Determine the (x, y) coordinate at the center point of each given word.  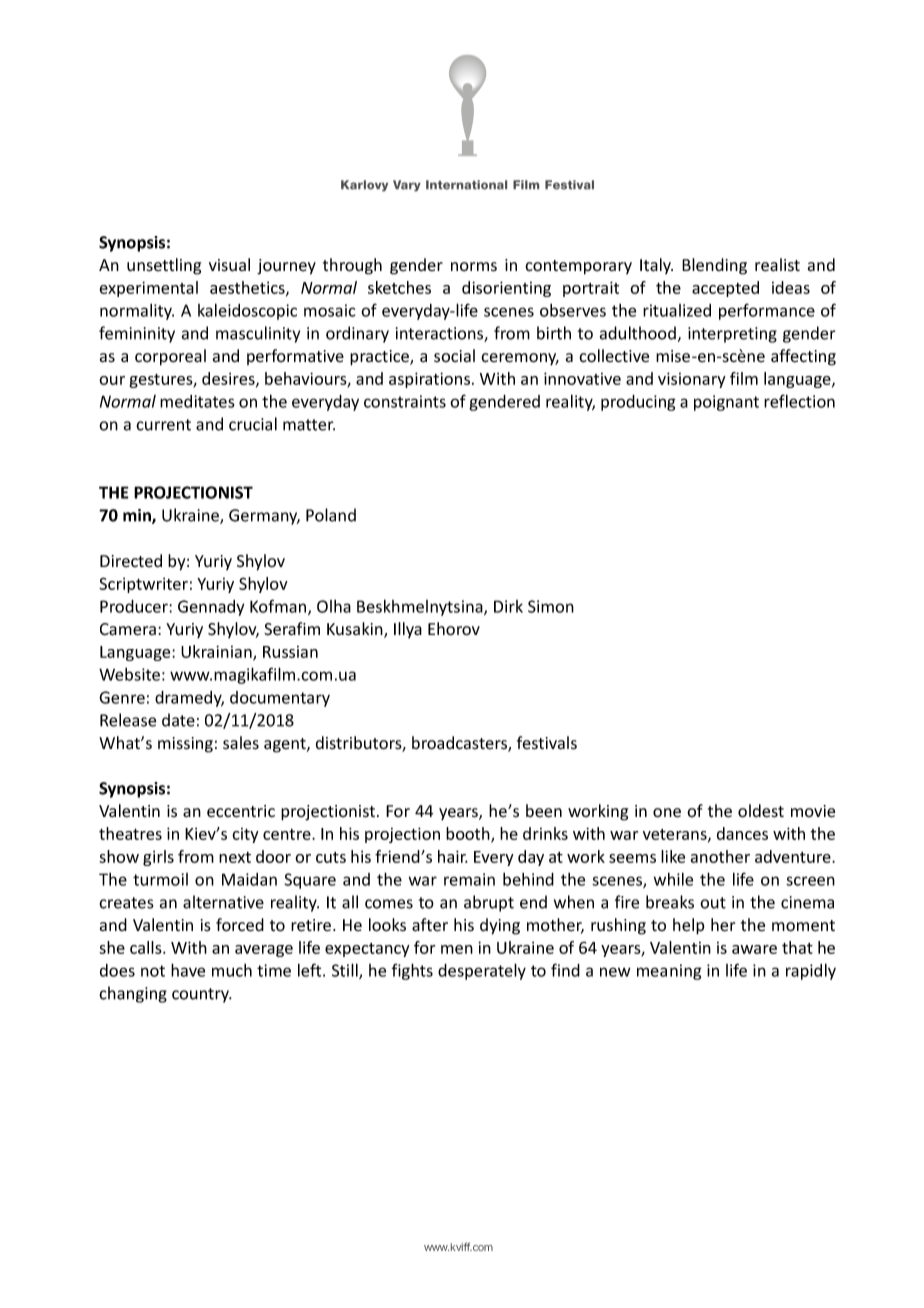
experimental (148, 289)
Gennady (211, 608)
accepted (725, 289)
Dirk (508, 606)
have (188, 970)
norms (474, 267)
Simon (551, 606)
